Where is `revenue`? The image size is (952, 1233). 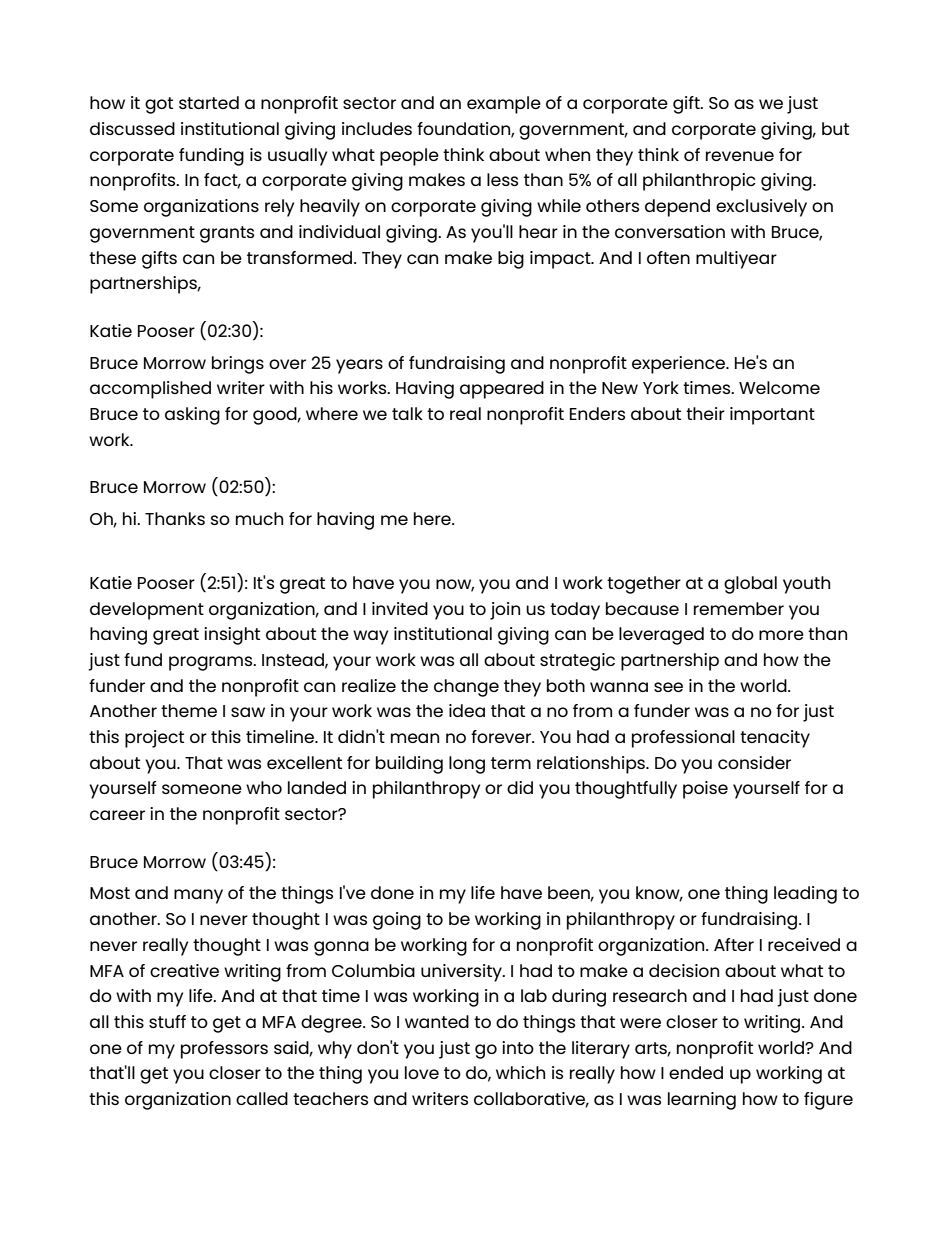
revenue is located at coordinates (740, 156).
